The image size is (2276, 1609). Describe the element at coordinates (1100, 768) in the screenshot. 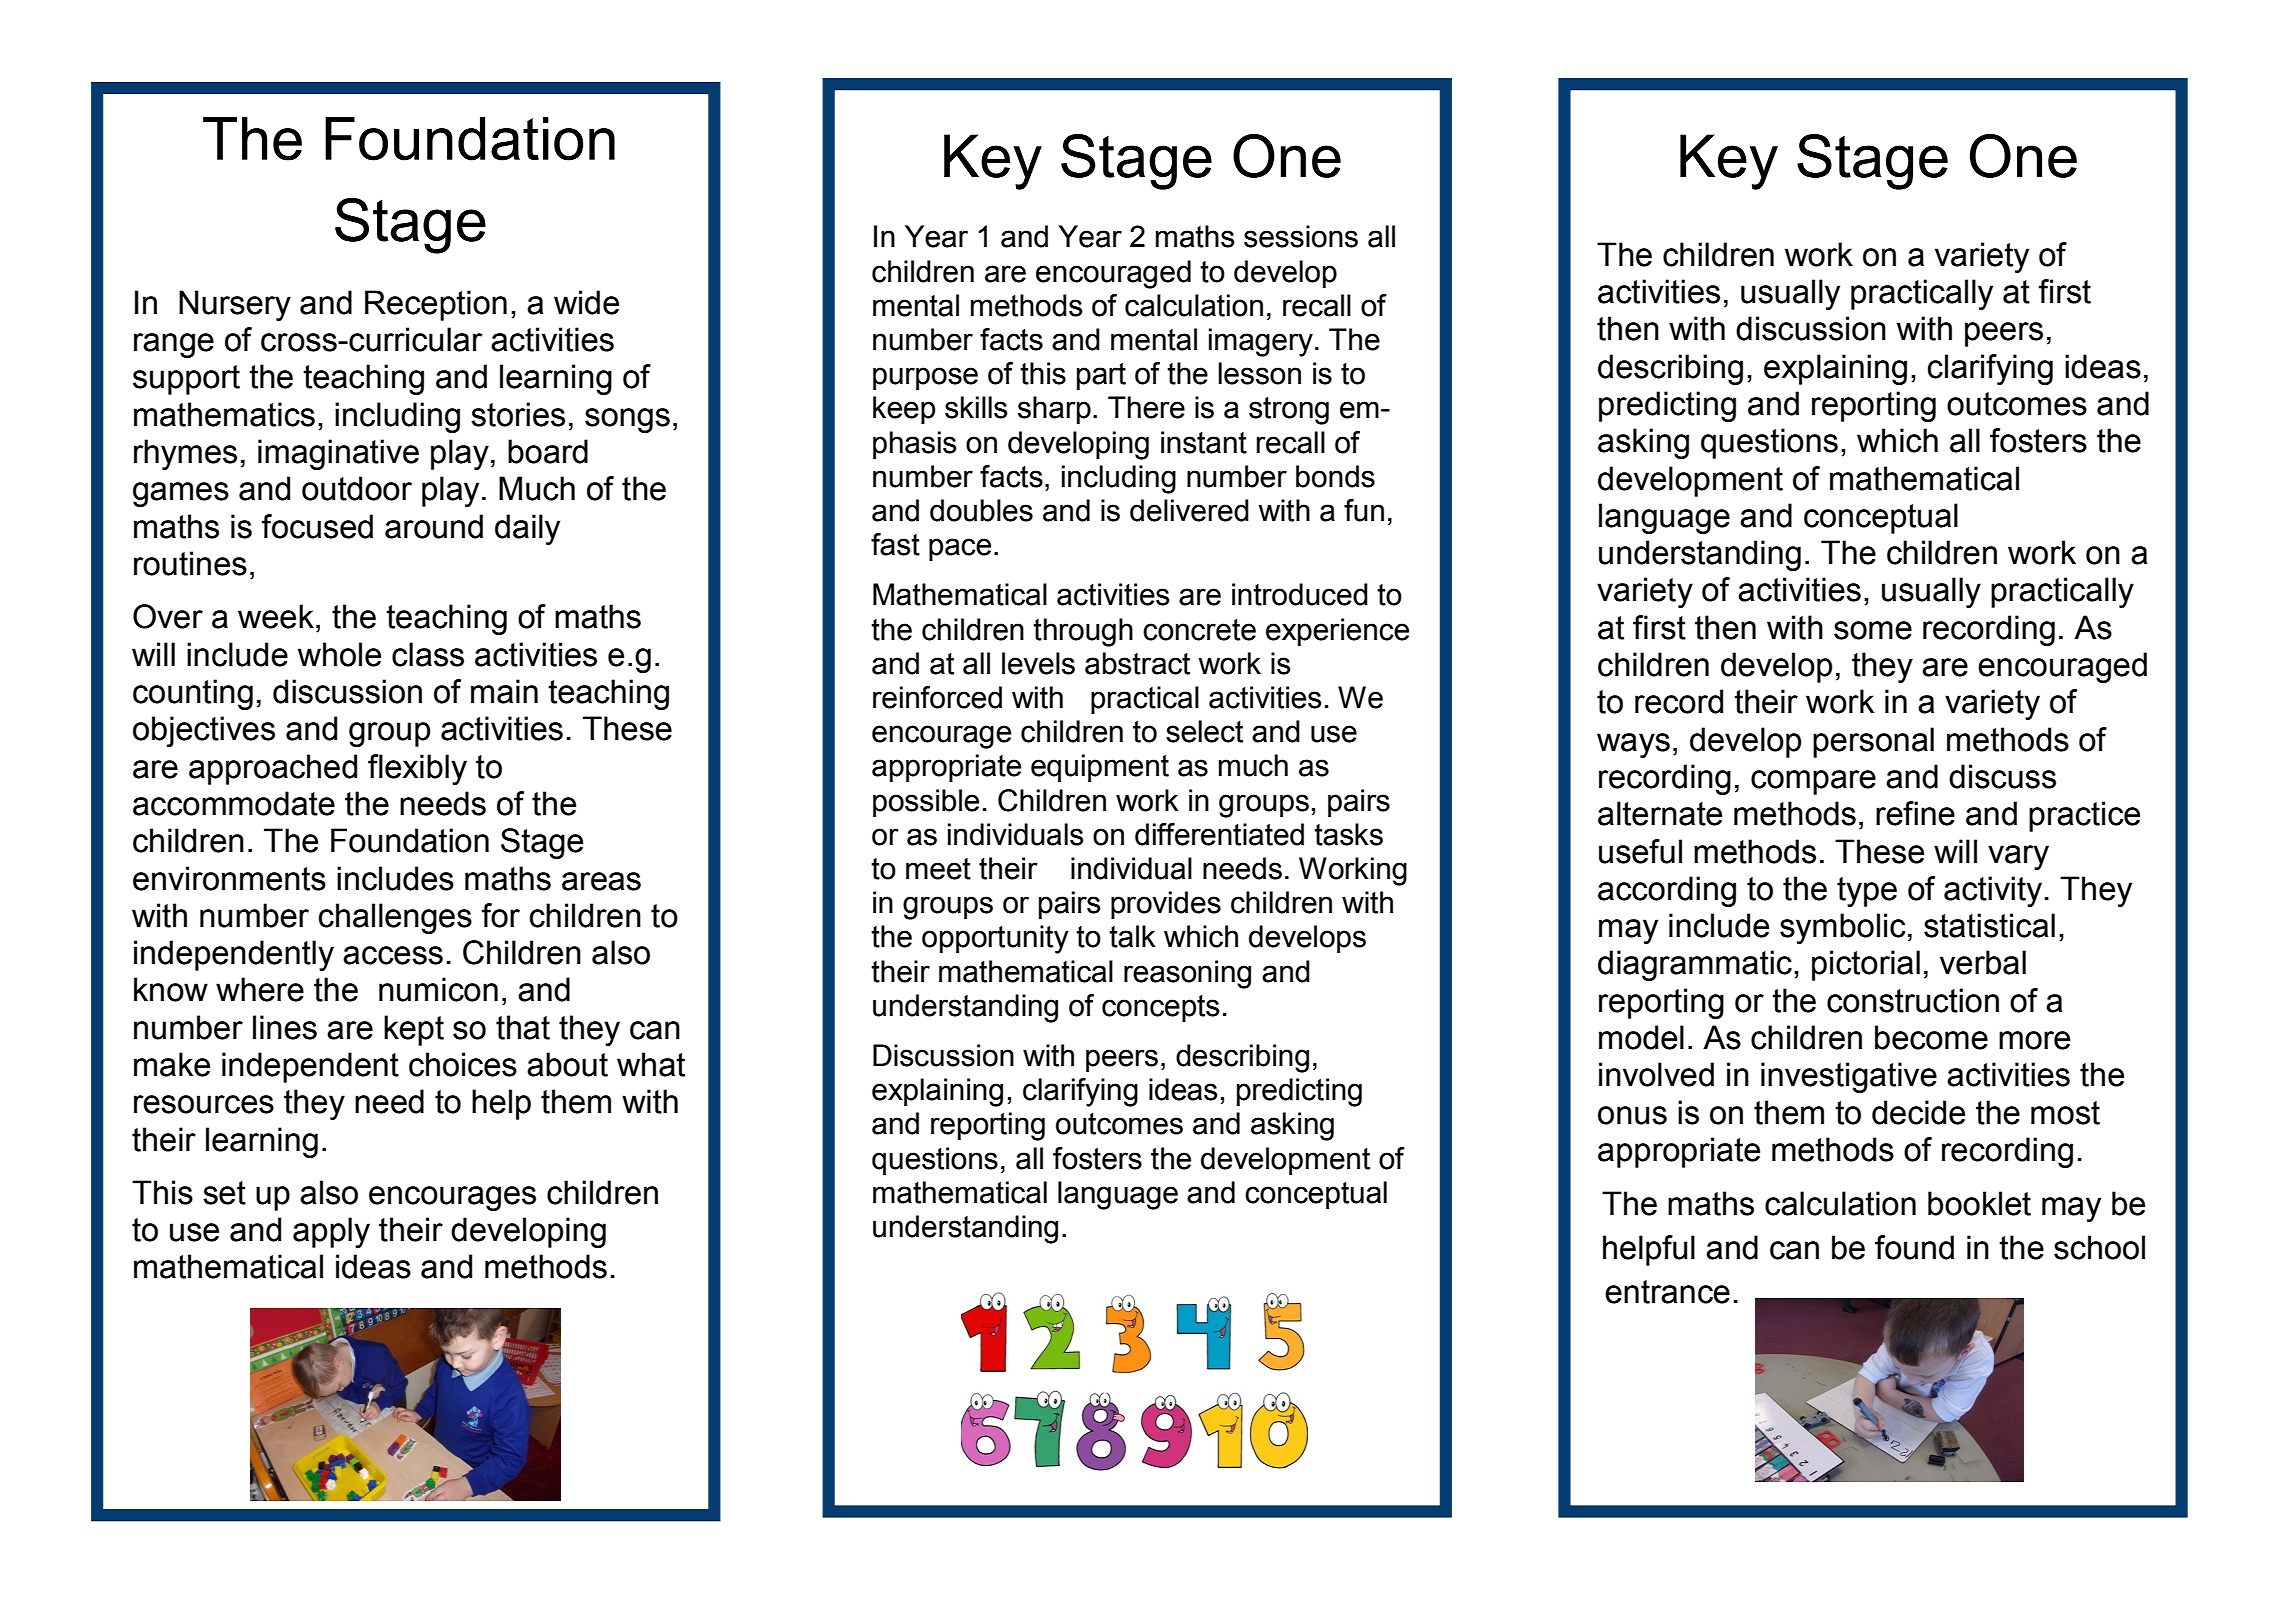

I see `equipment` at that location.
